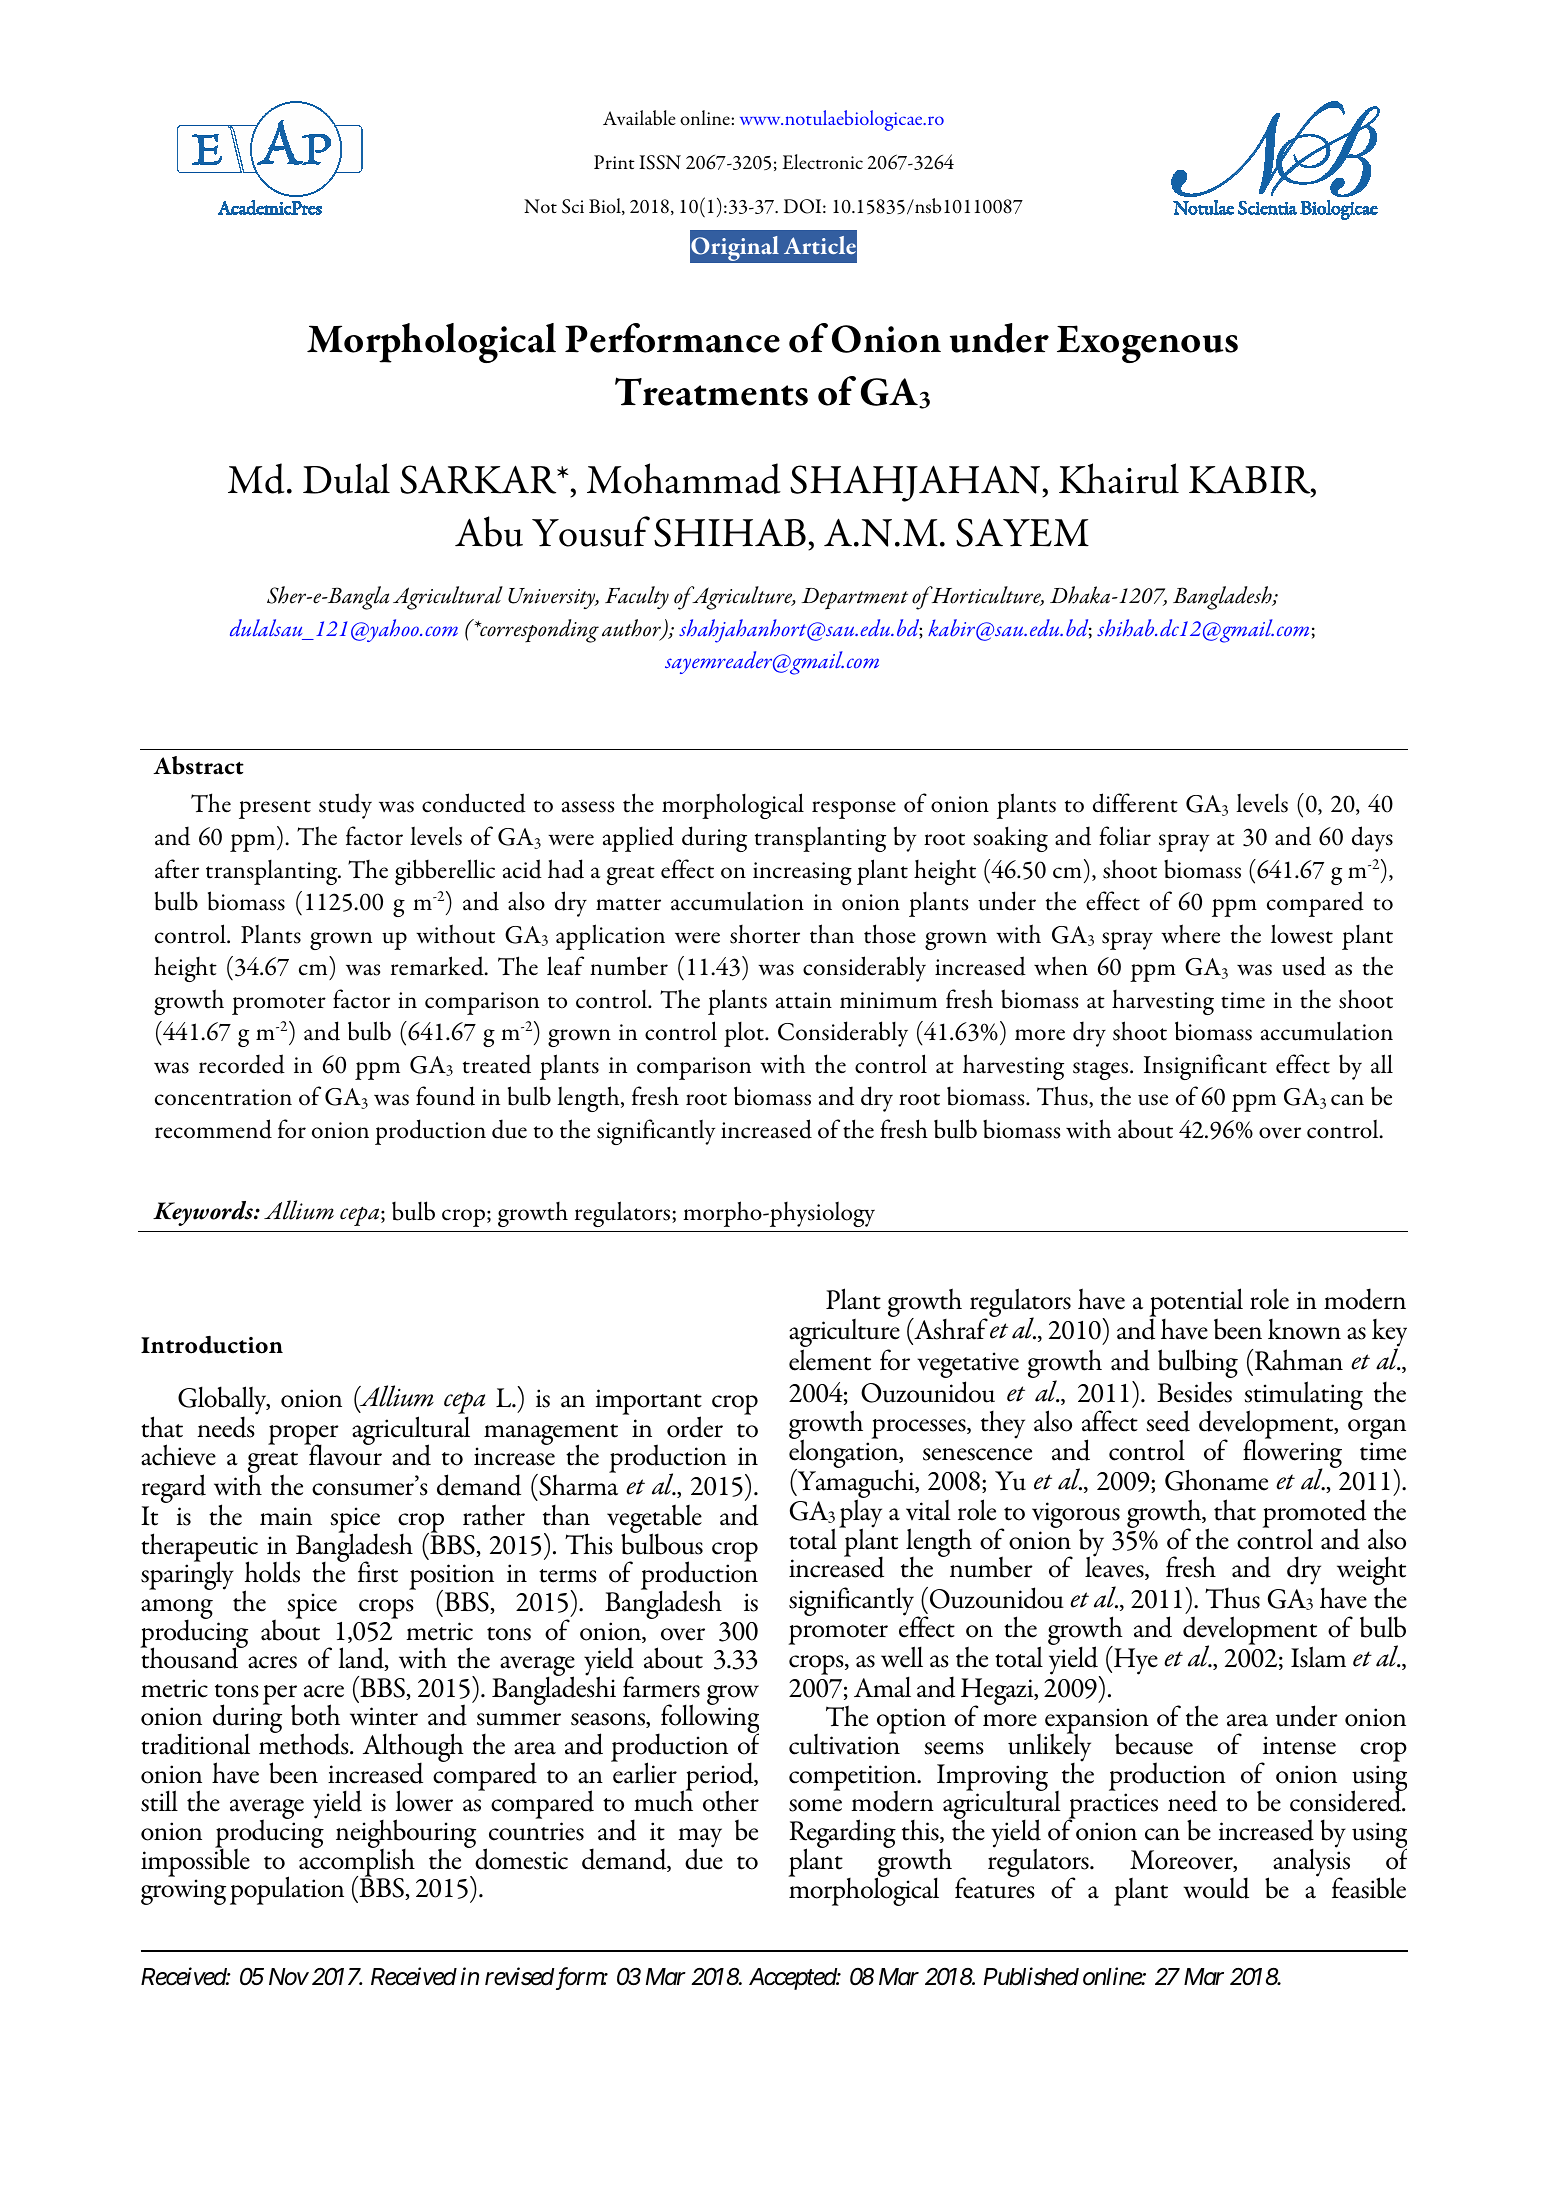 Image resolution: width=1547 pixels, height=2188 pixels. I want to click on Sci, so click(573, 206).
